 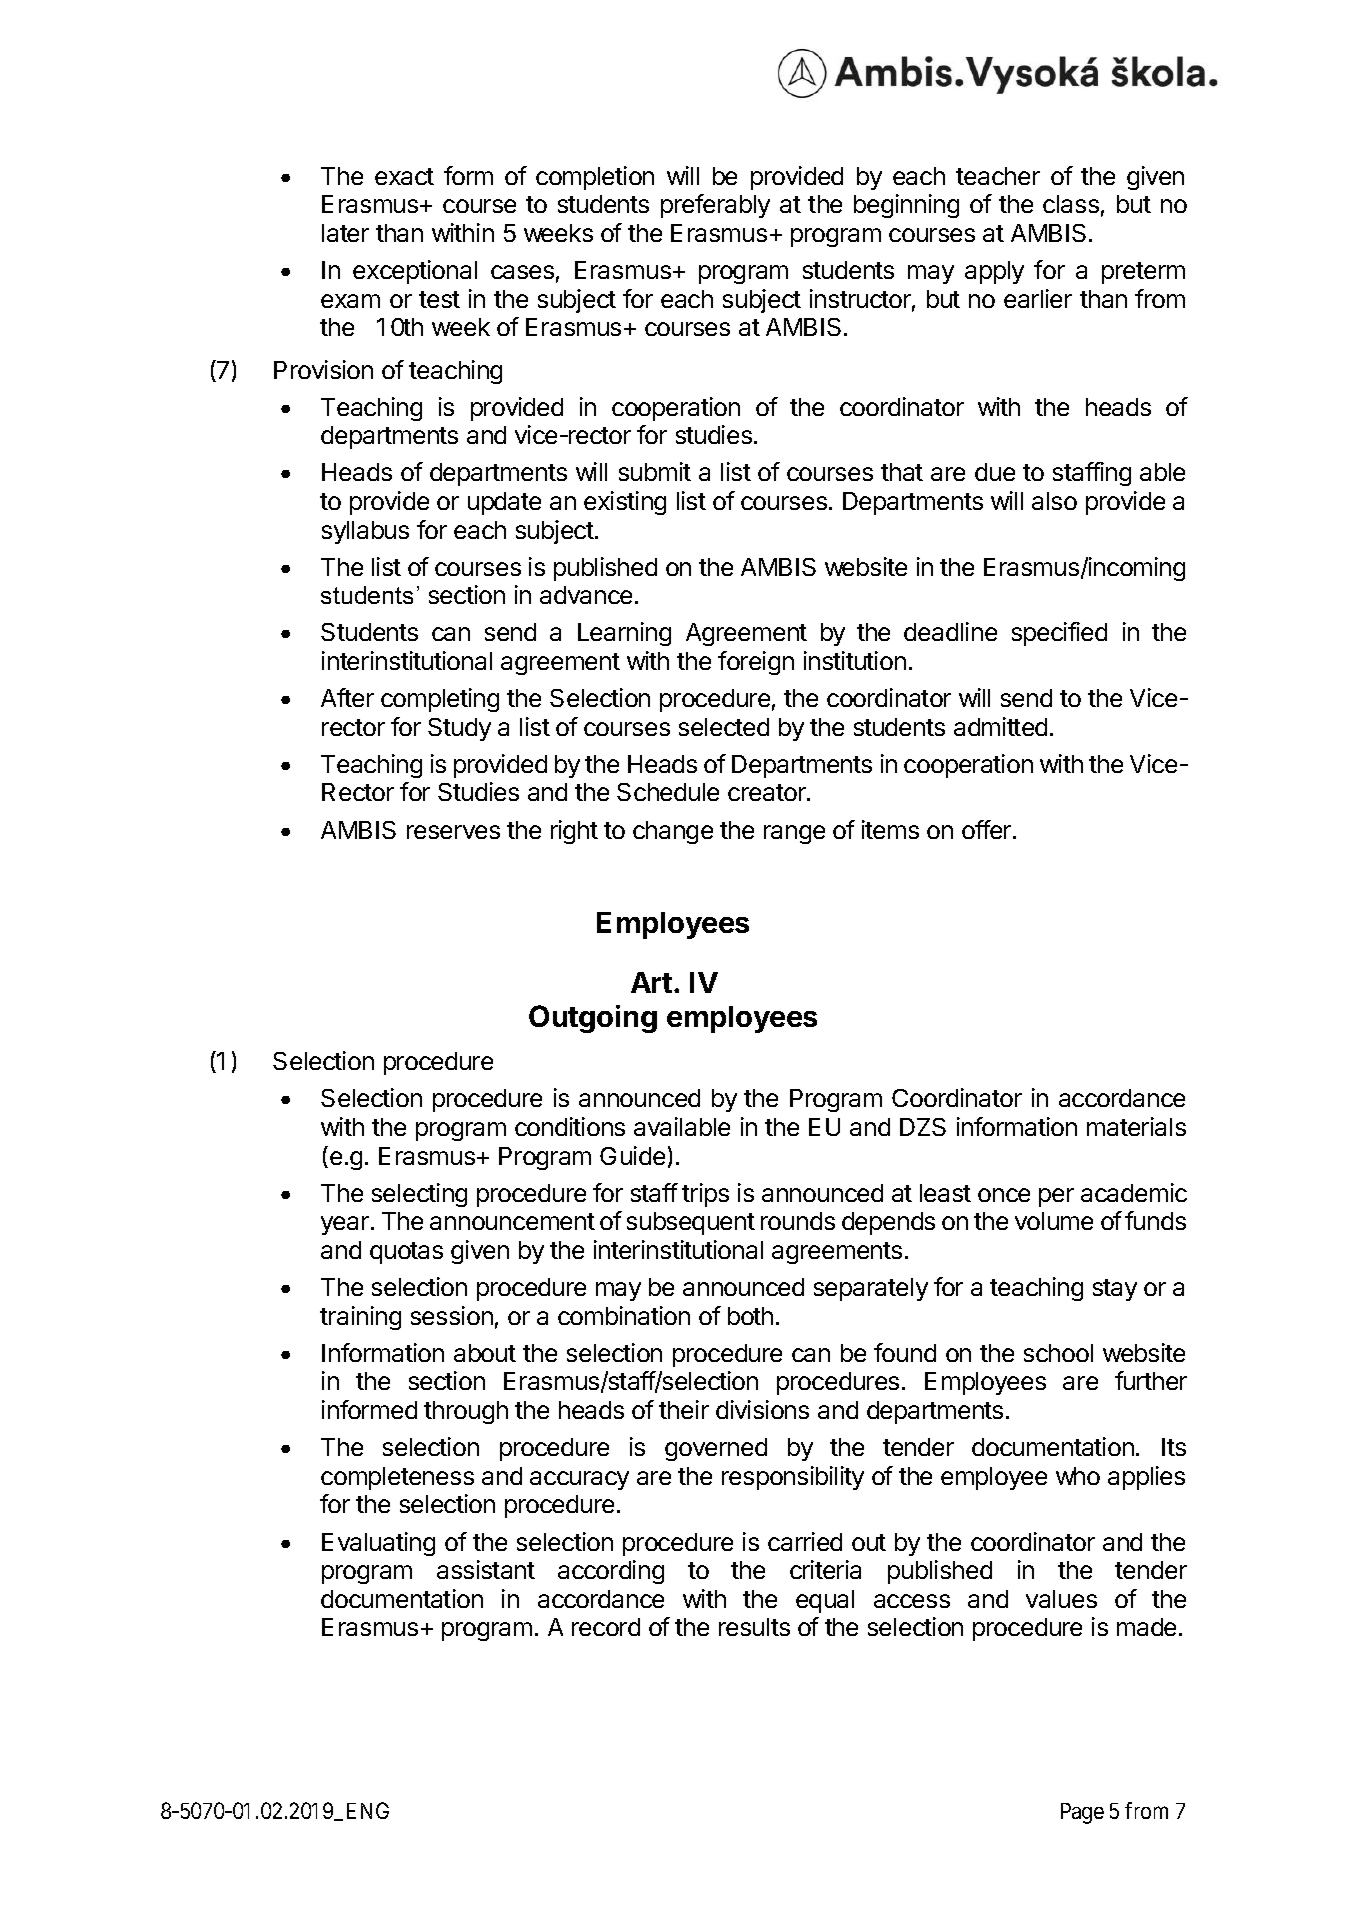 What do you see at coordinates (486, 1569) in the page?
I see `assistant` at bounding box center [486, 1569].
